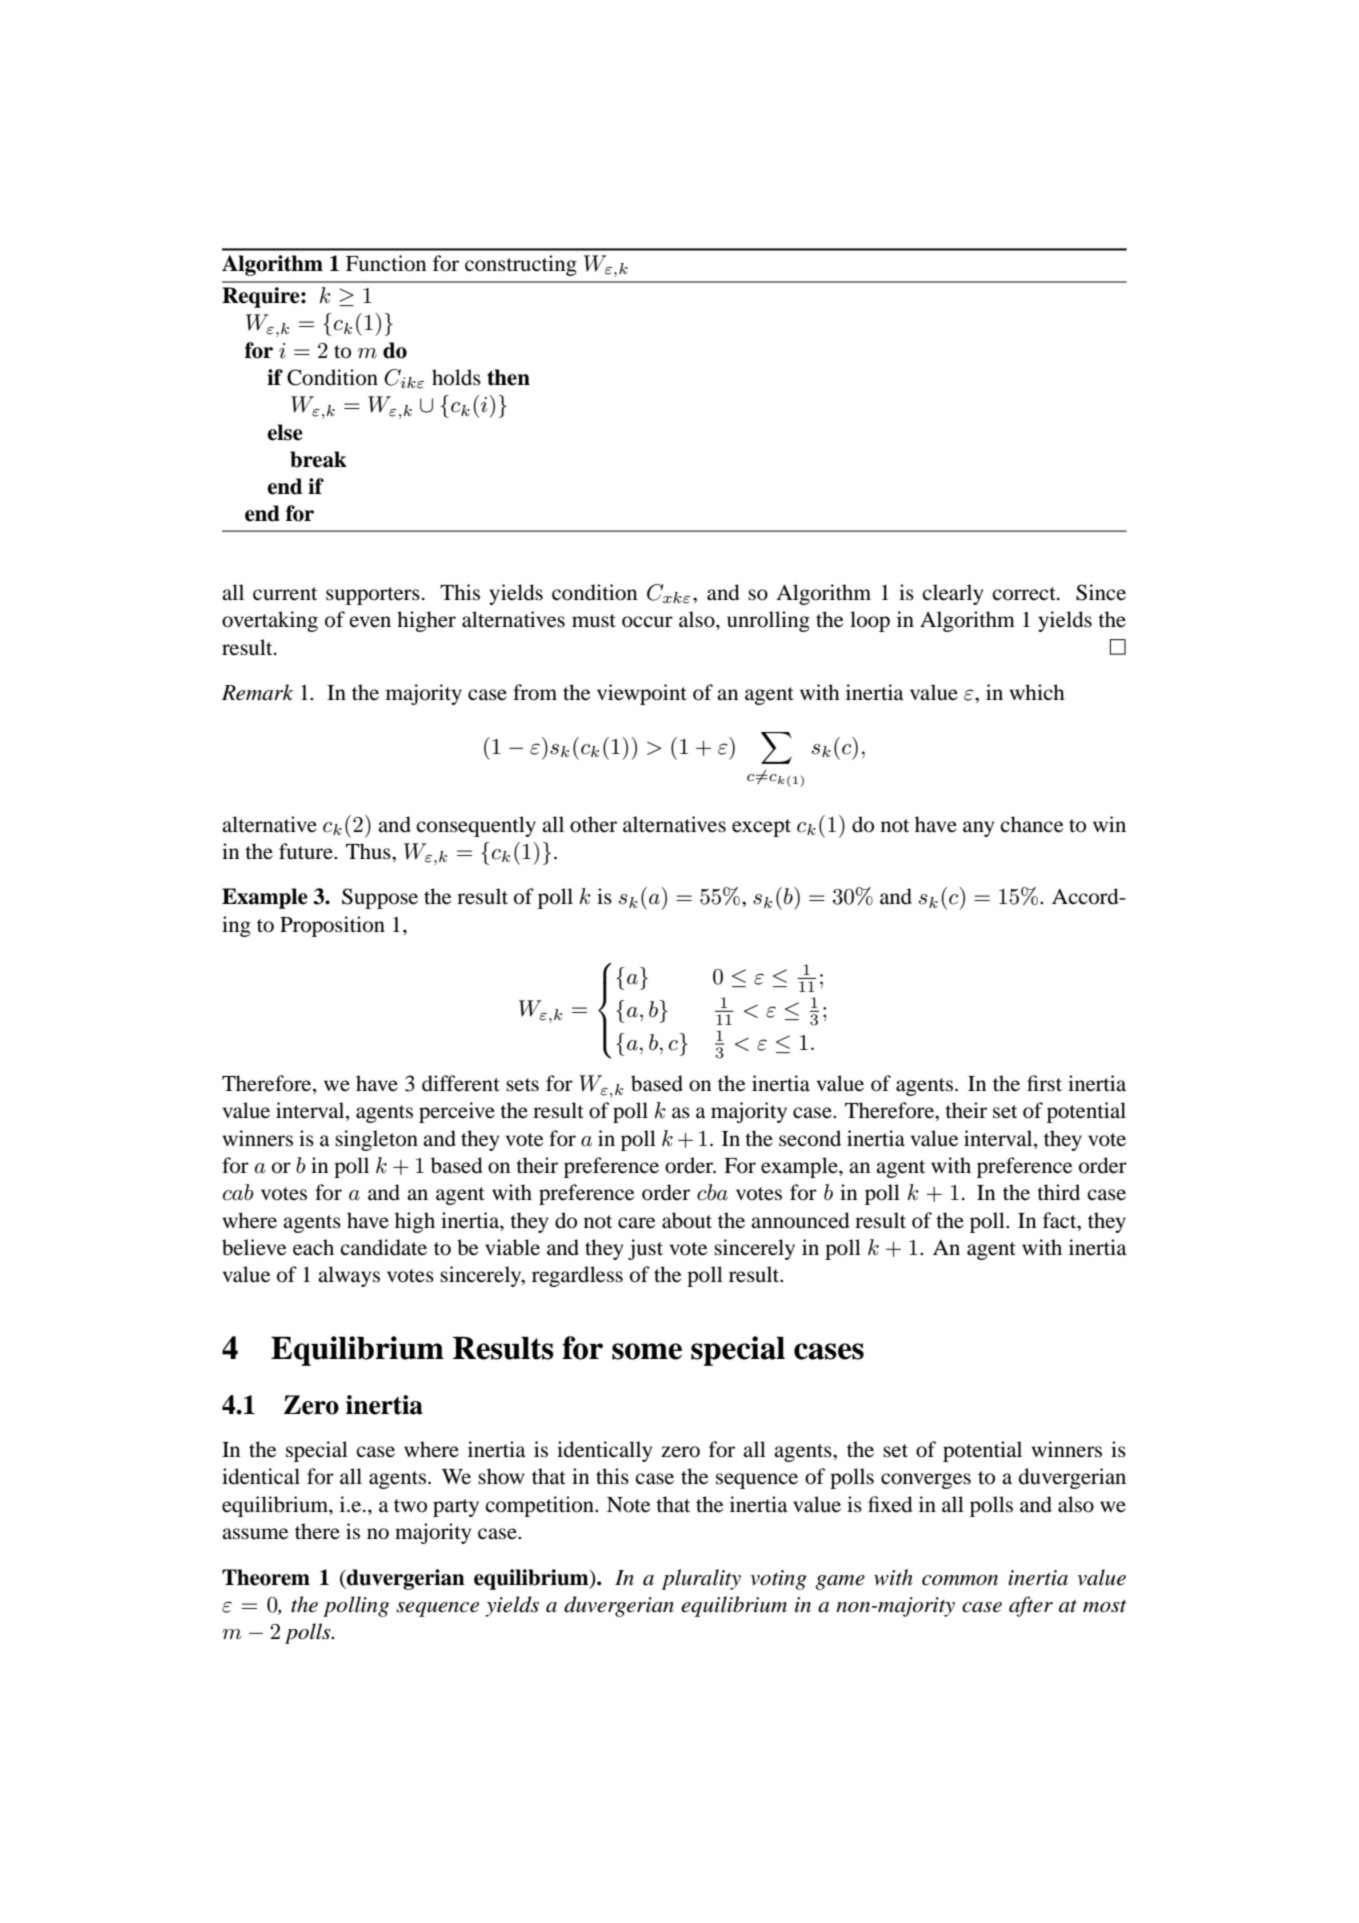  Describe the element at coordinates (960, 1580) in the screenshot. I see `common` at that location.
